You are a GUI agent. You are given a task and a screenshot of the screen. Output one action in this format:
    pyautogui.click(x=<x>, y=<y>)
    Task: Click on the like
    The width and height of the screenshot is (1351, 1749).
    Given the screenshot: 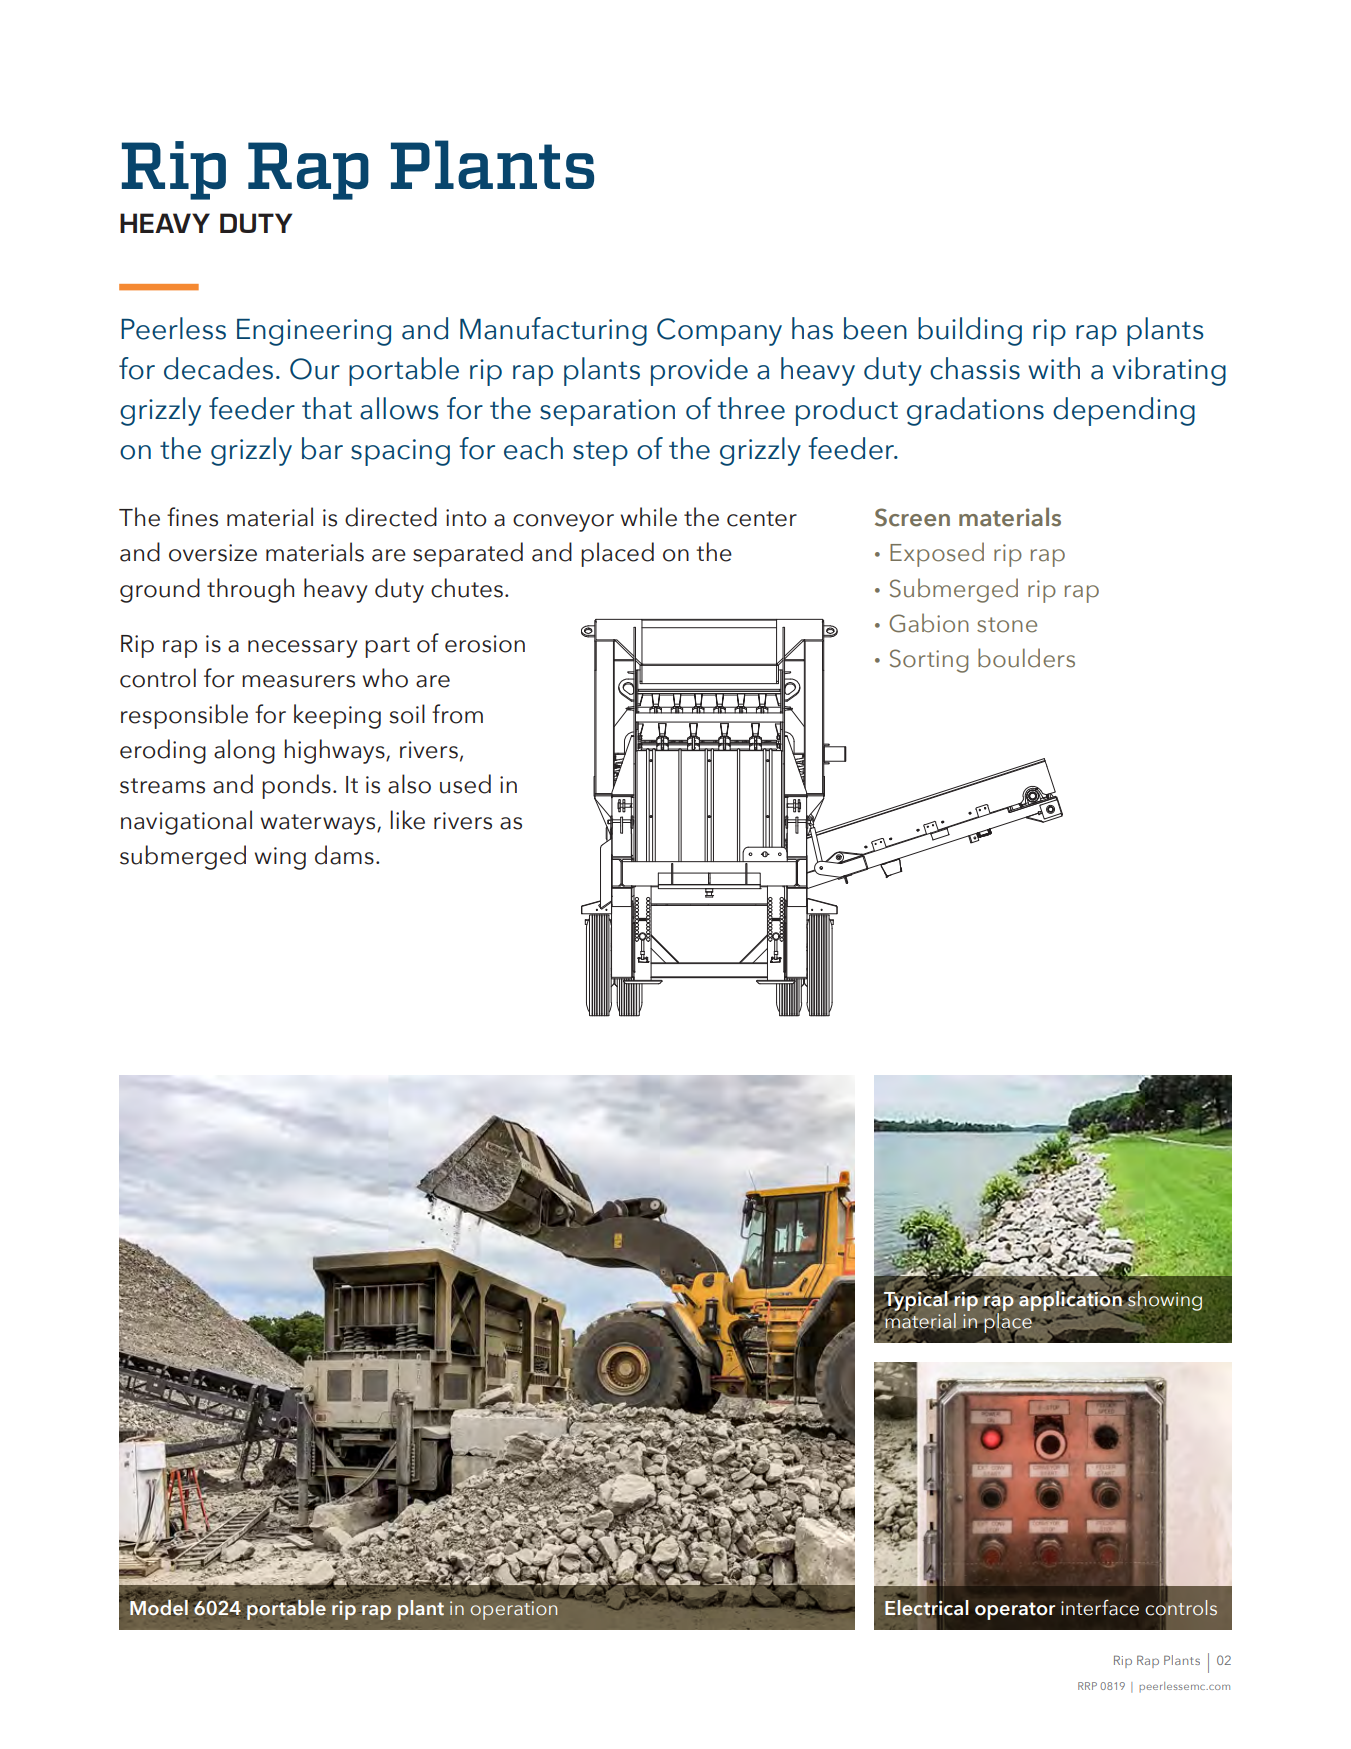 What is the action you would take?
    pyautogui.click(x=408, y=820)
